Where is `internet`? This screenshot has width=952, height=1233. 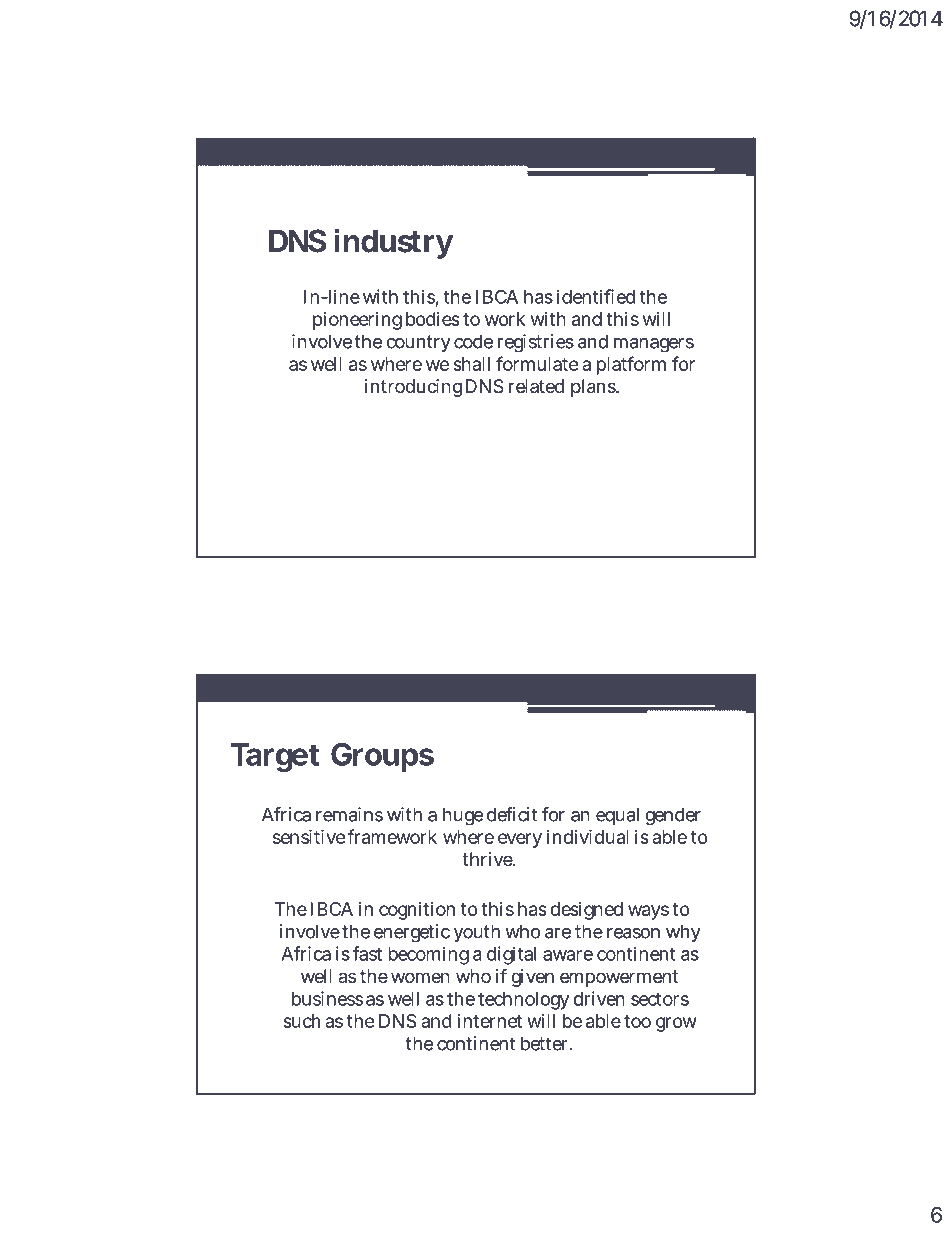 internet is located at coordinates (489, 1021).
